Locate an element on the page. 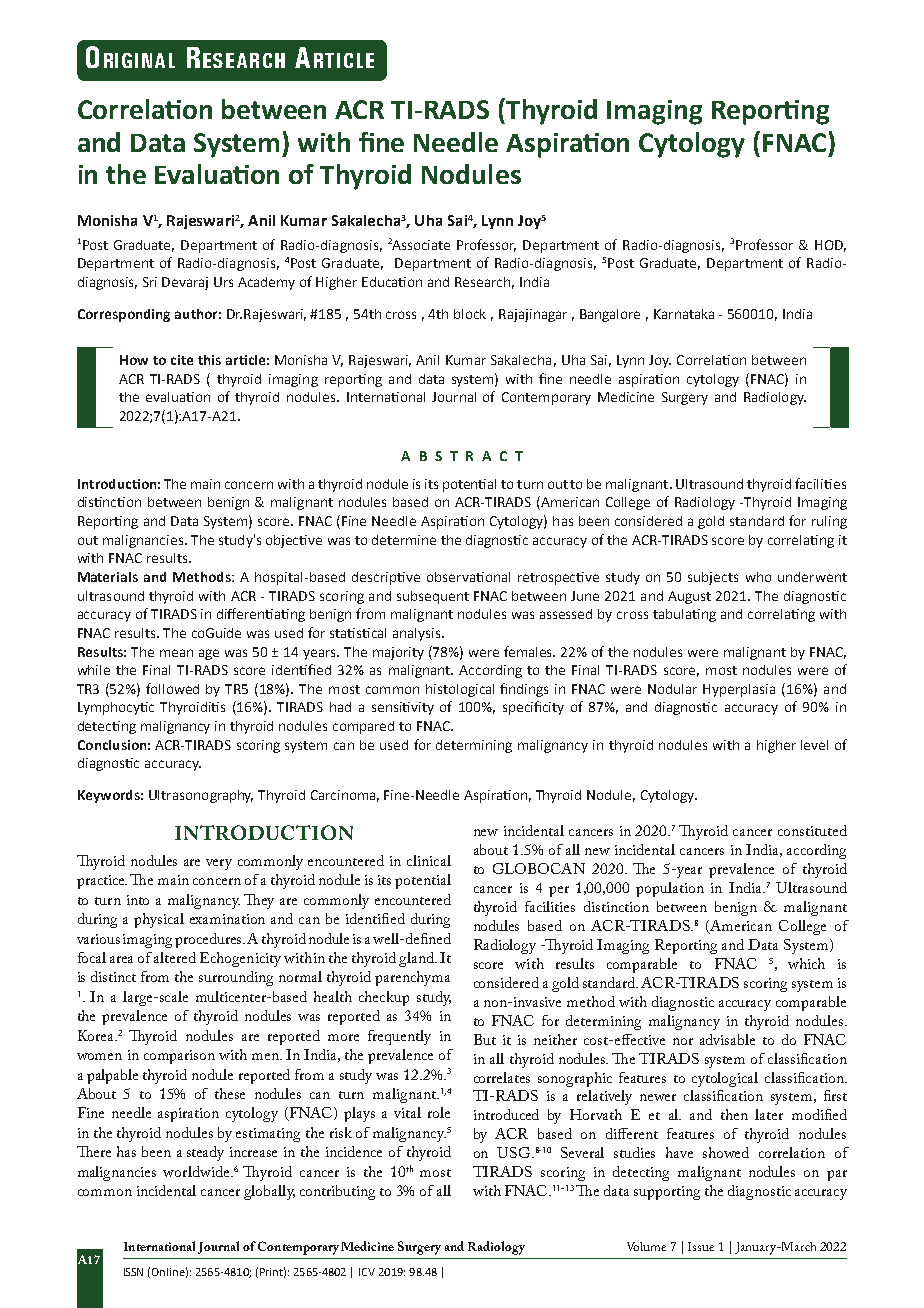  ruling is located at coordinates (829, 522).
